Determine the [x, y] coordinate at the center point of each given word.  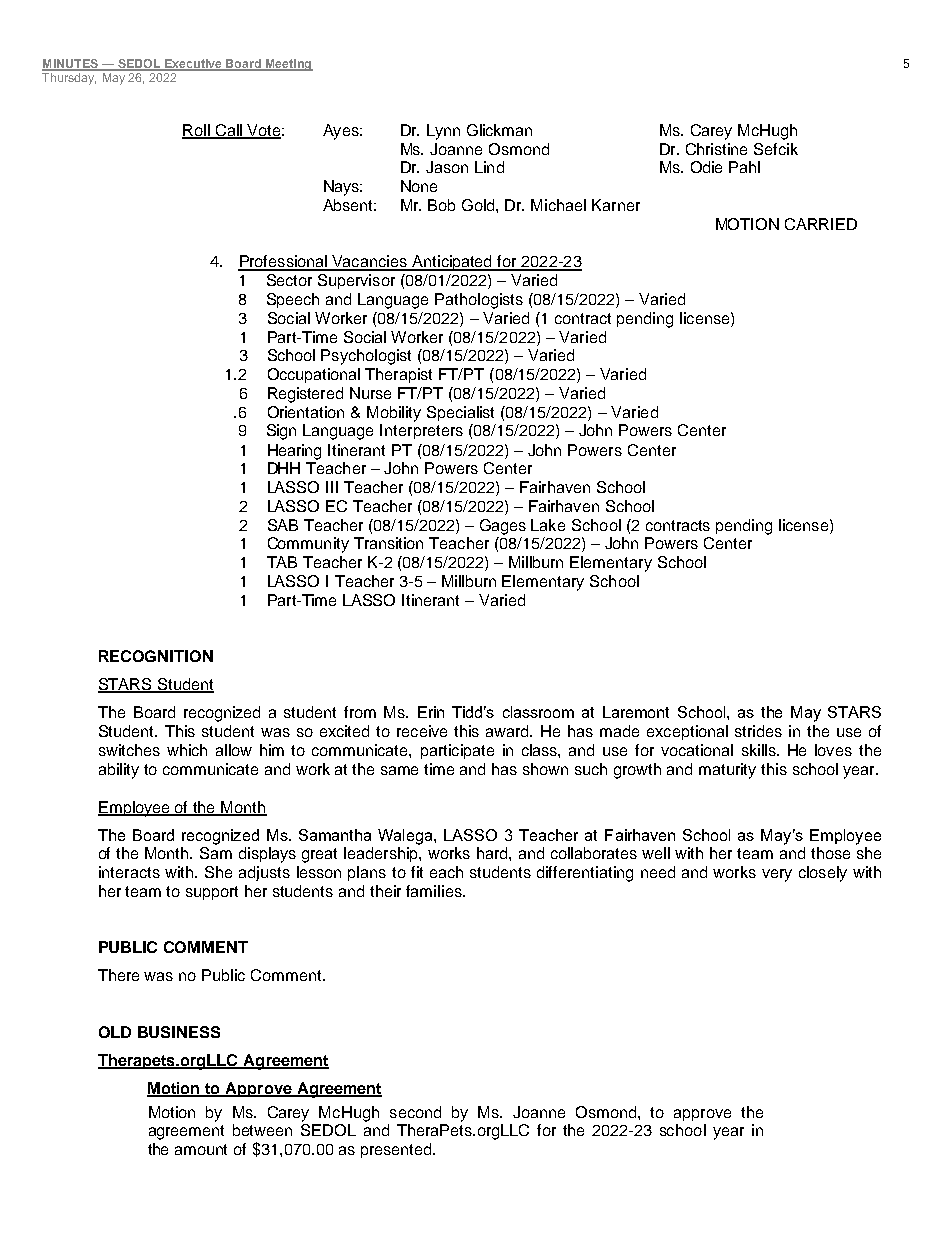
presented [397, 1150]
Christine [716, 149]
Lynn [443, 132]
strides [758, 731]
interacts [129, 872]
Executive [193, 64]
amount [201, 1149]
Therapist [398, 375]
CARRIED [821, 224]
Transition [388, 543]
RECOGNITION [156, 656]
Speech [293, 300]
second [415, 1112]
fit [417, 872]
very [777, 875]
